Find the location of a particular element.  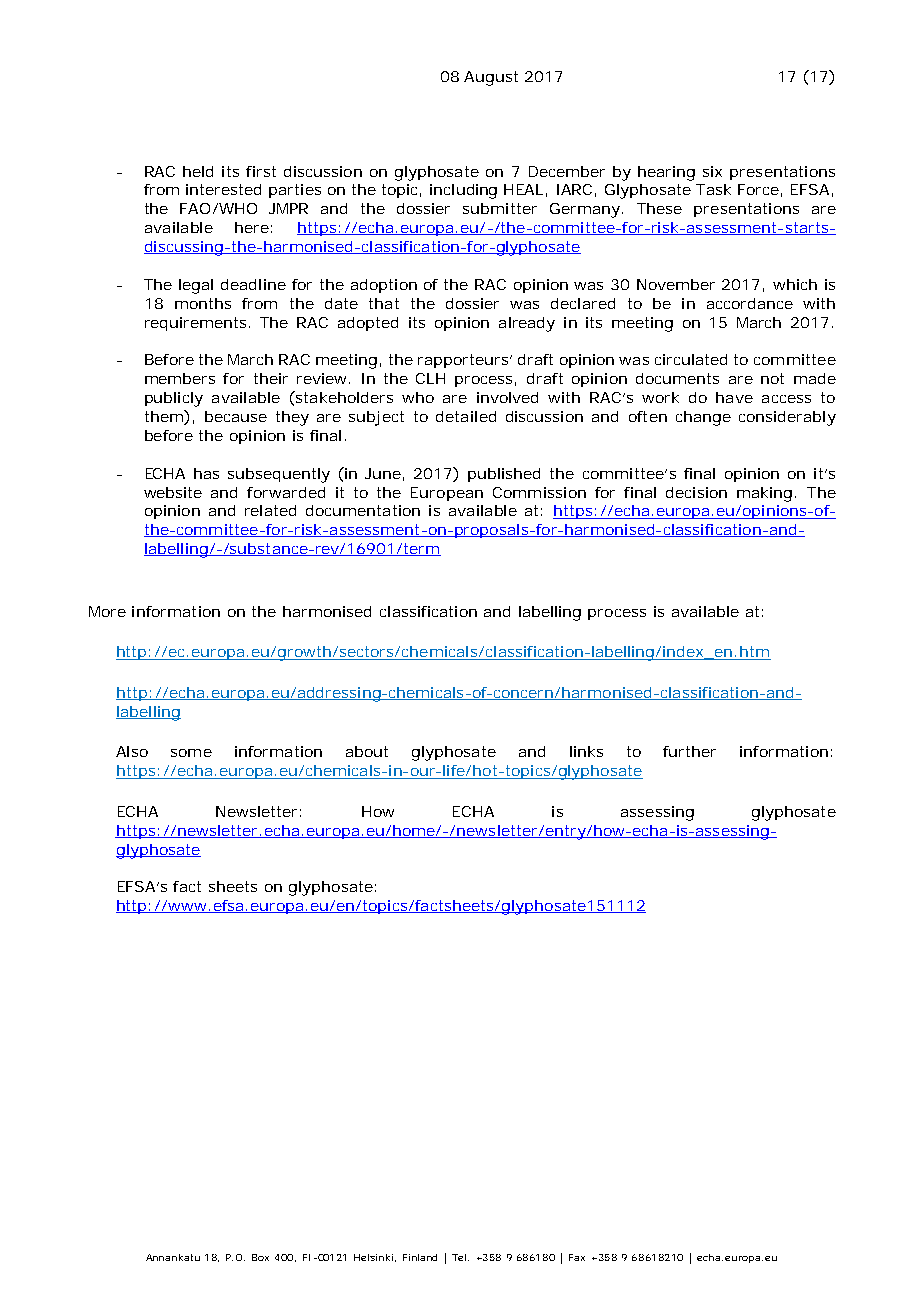

August is located at coordinates (491, 78).
